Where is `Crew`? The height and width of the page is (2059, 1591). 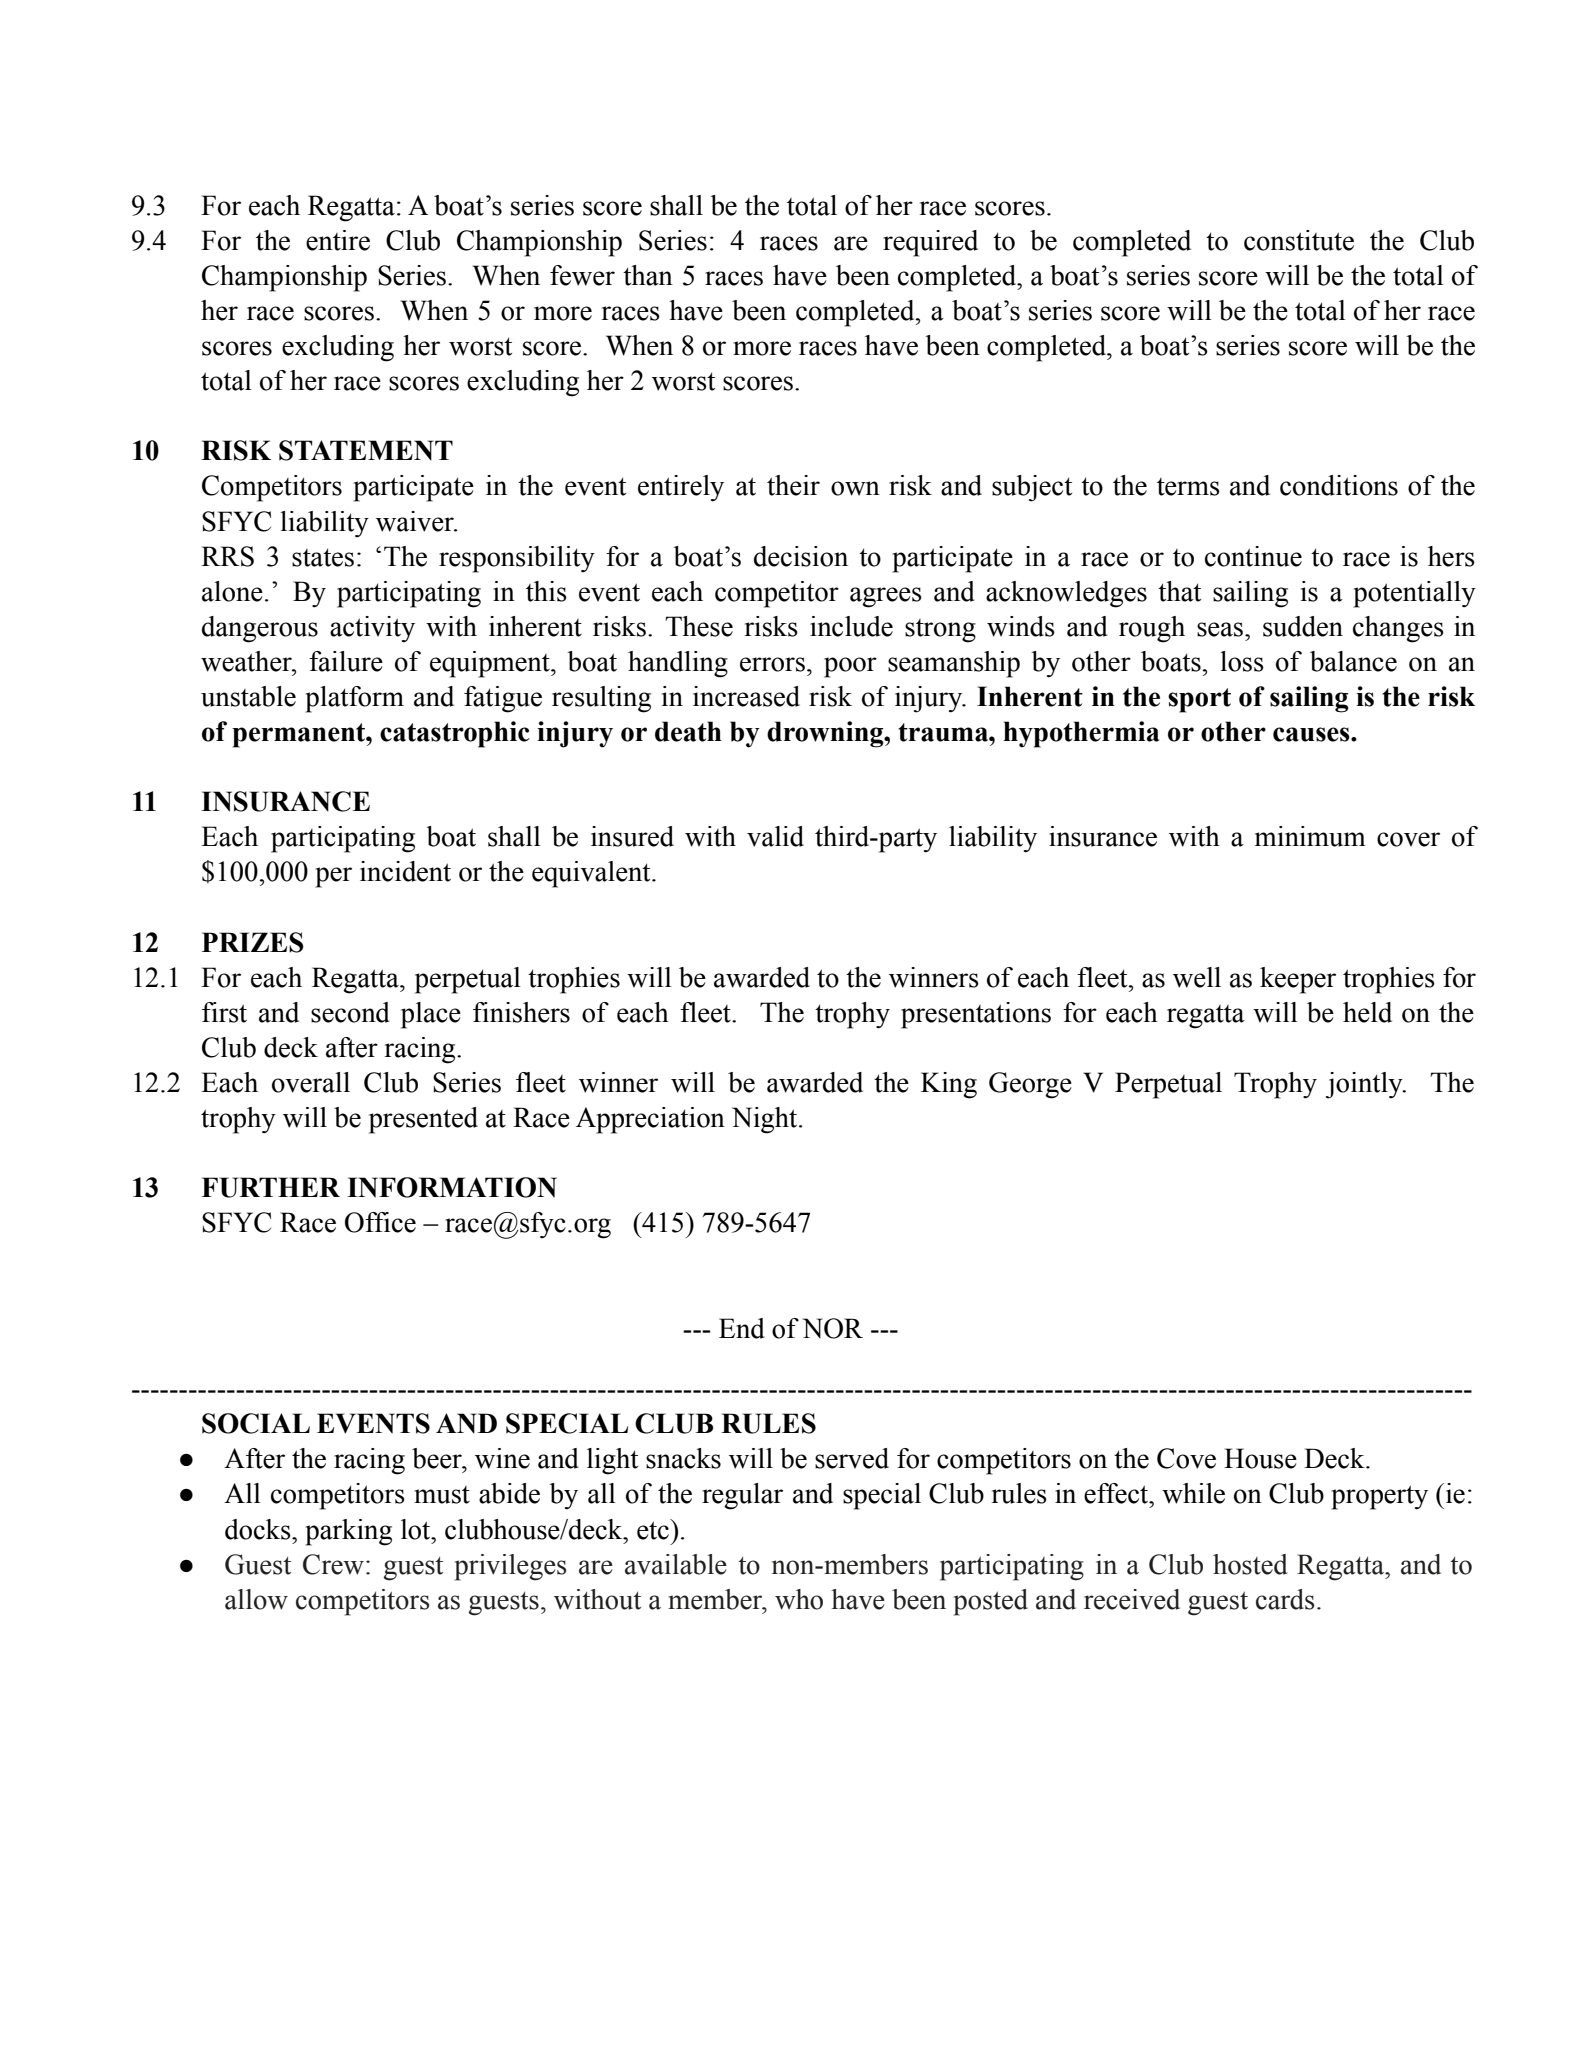 Crew is located at coordinates (333, 1564).
